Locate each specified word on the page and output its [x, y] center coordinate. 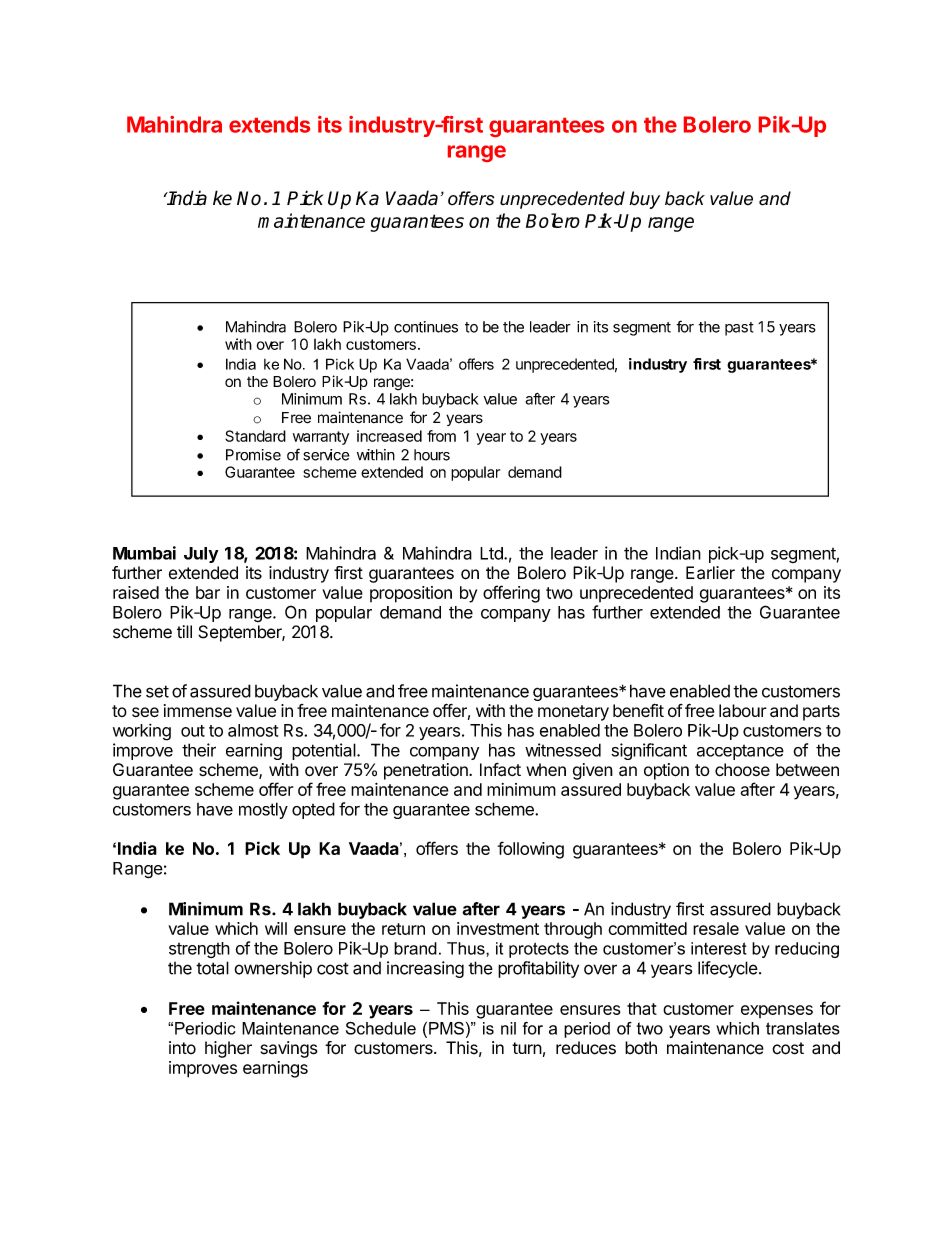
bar [208, 592]
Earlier [710, 573]
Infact [500, 770]
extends [269, 124]
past [739, 329]
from [441, 436]
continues [426, 327]
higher [228, 1049]
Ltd [492, 553]
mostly [263, 810]
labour [743, 710]
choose [742, 769]
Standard [255, 436]
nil [508, 1028]
